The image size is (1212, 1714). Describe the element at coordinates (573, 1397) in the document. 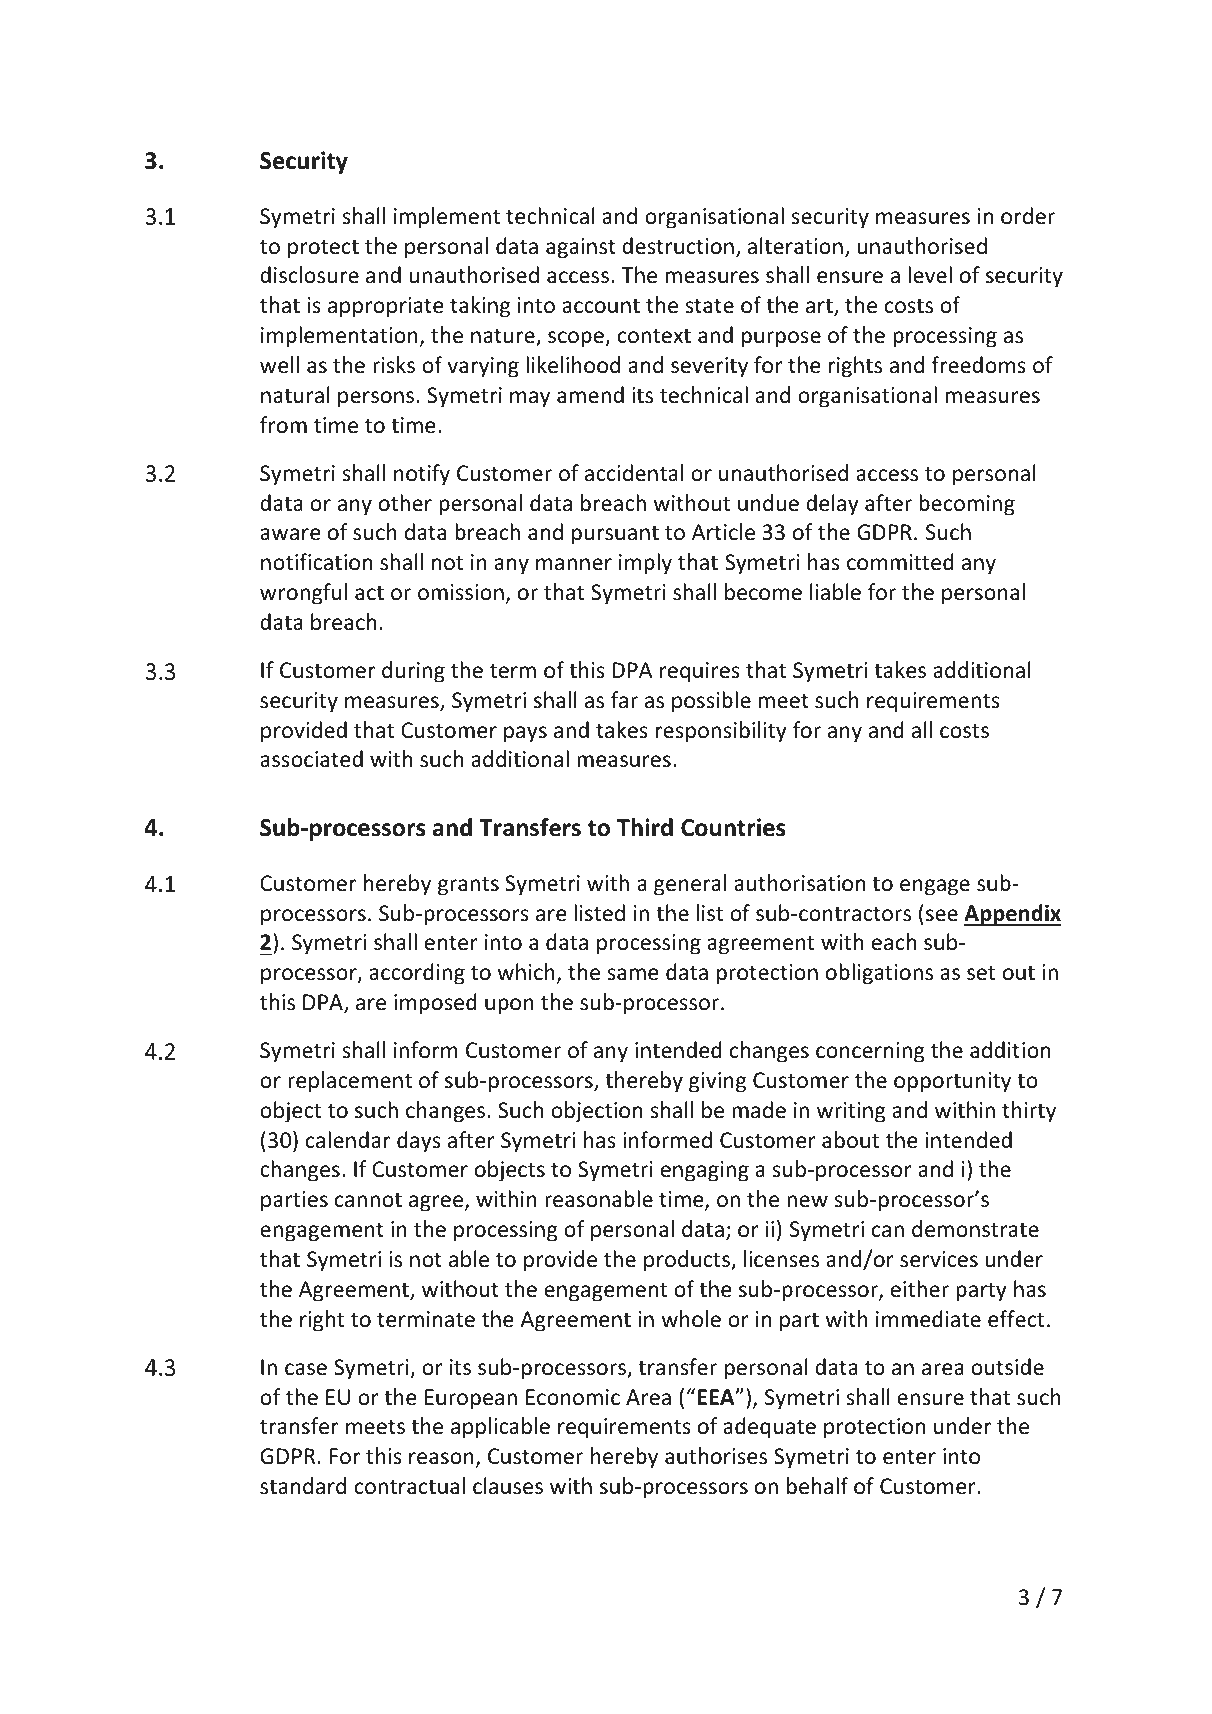

I see `Economic` at that location.
